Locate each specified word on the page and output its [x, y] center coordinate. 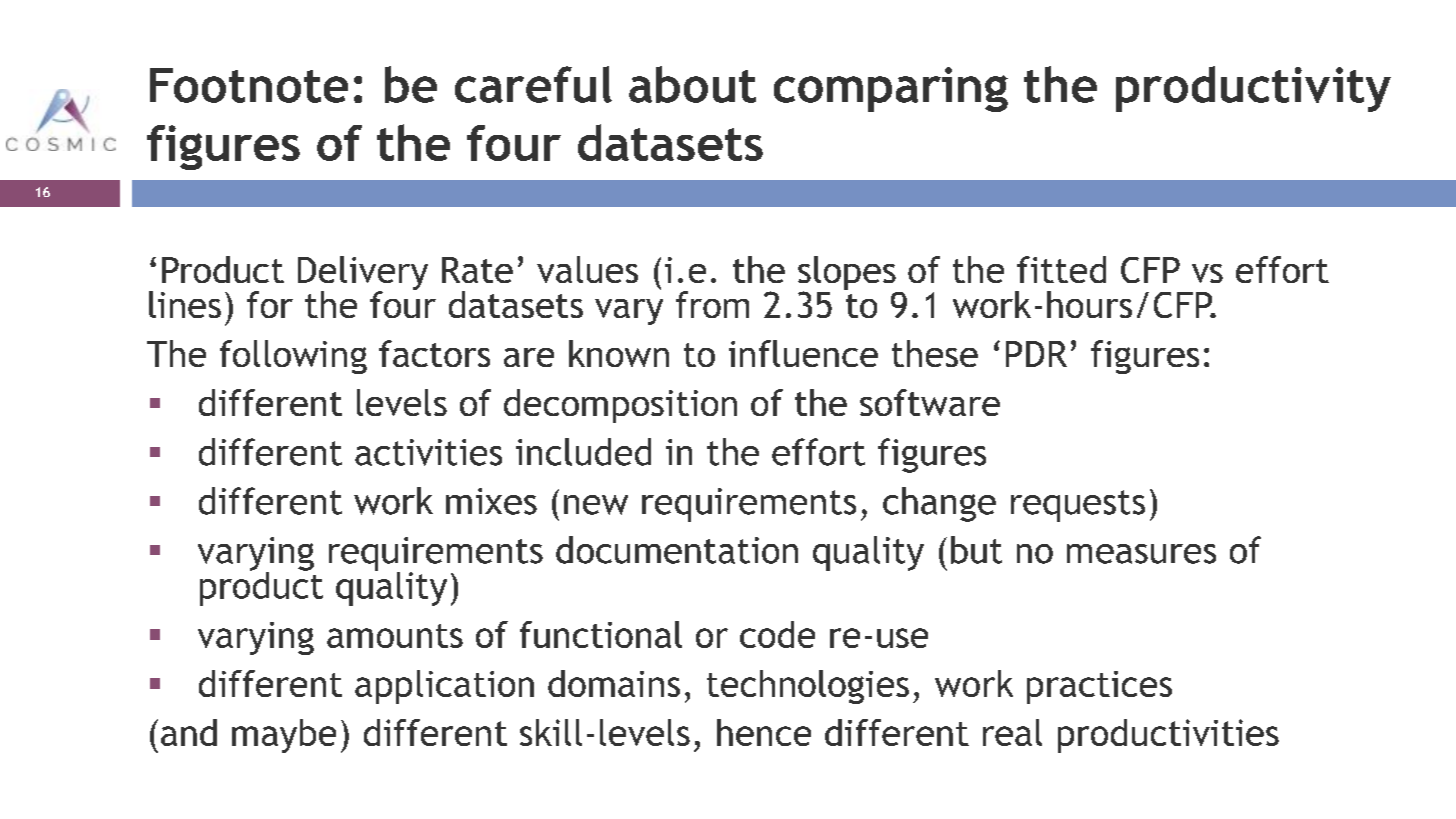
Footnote [249, 85]
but [976, 550]
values [587, 269]
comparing [891, 89]
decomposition [620, 406]
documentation [677, 550]
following [293, 357]
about [692, 84]
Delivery [363, 274]
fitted [1061, 269]
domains [614, 683]
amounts [395, 636]
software [930, 402]
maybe [284, 736]
